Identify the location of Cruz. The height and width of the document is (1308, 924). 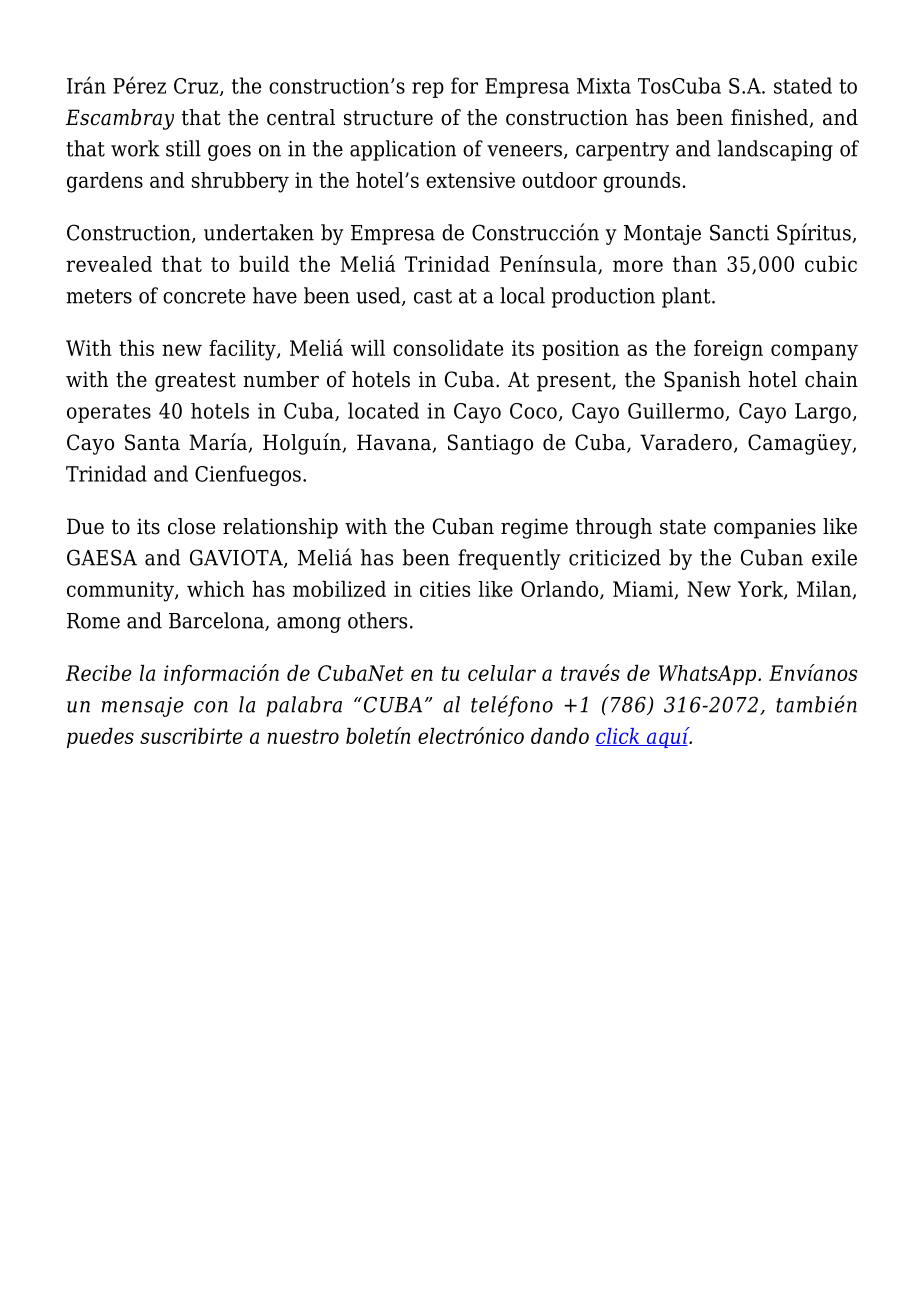
(197, 87).
